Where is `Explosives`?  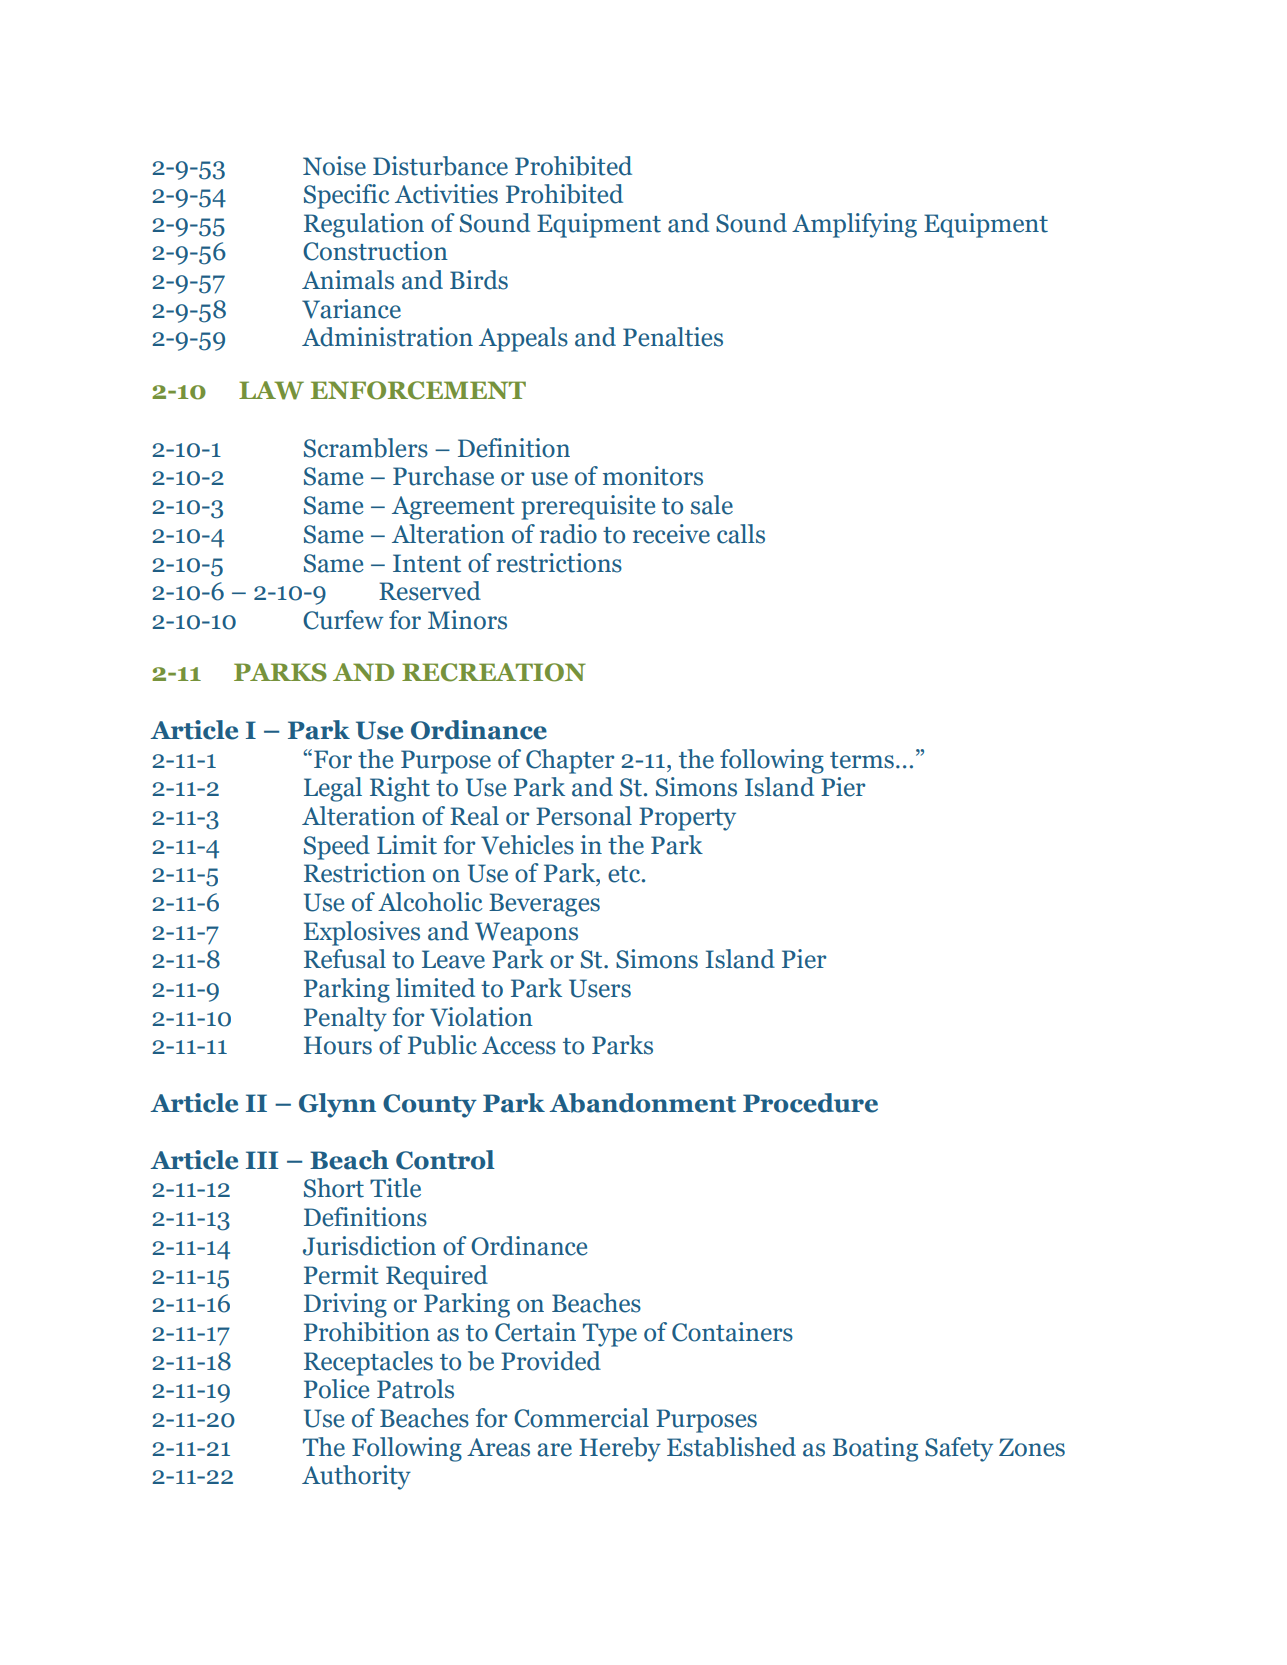
Explosives is located at coordinates (362, 933).
